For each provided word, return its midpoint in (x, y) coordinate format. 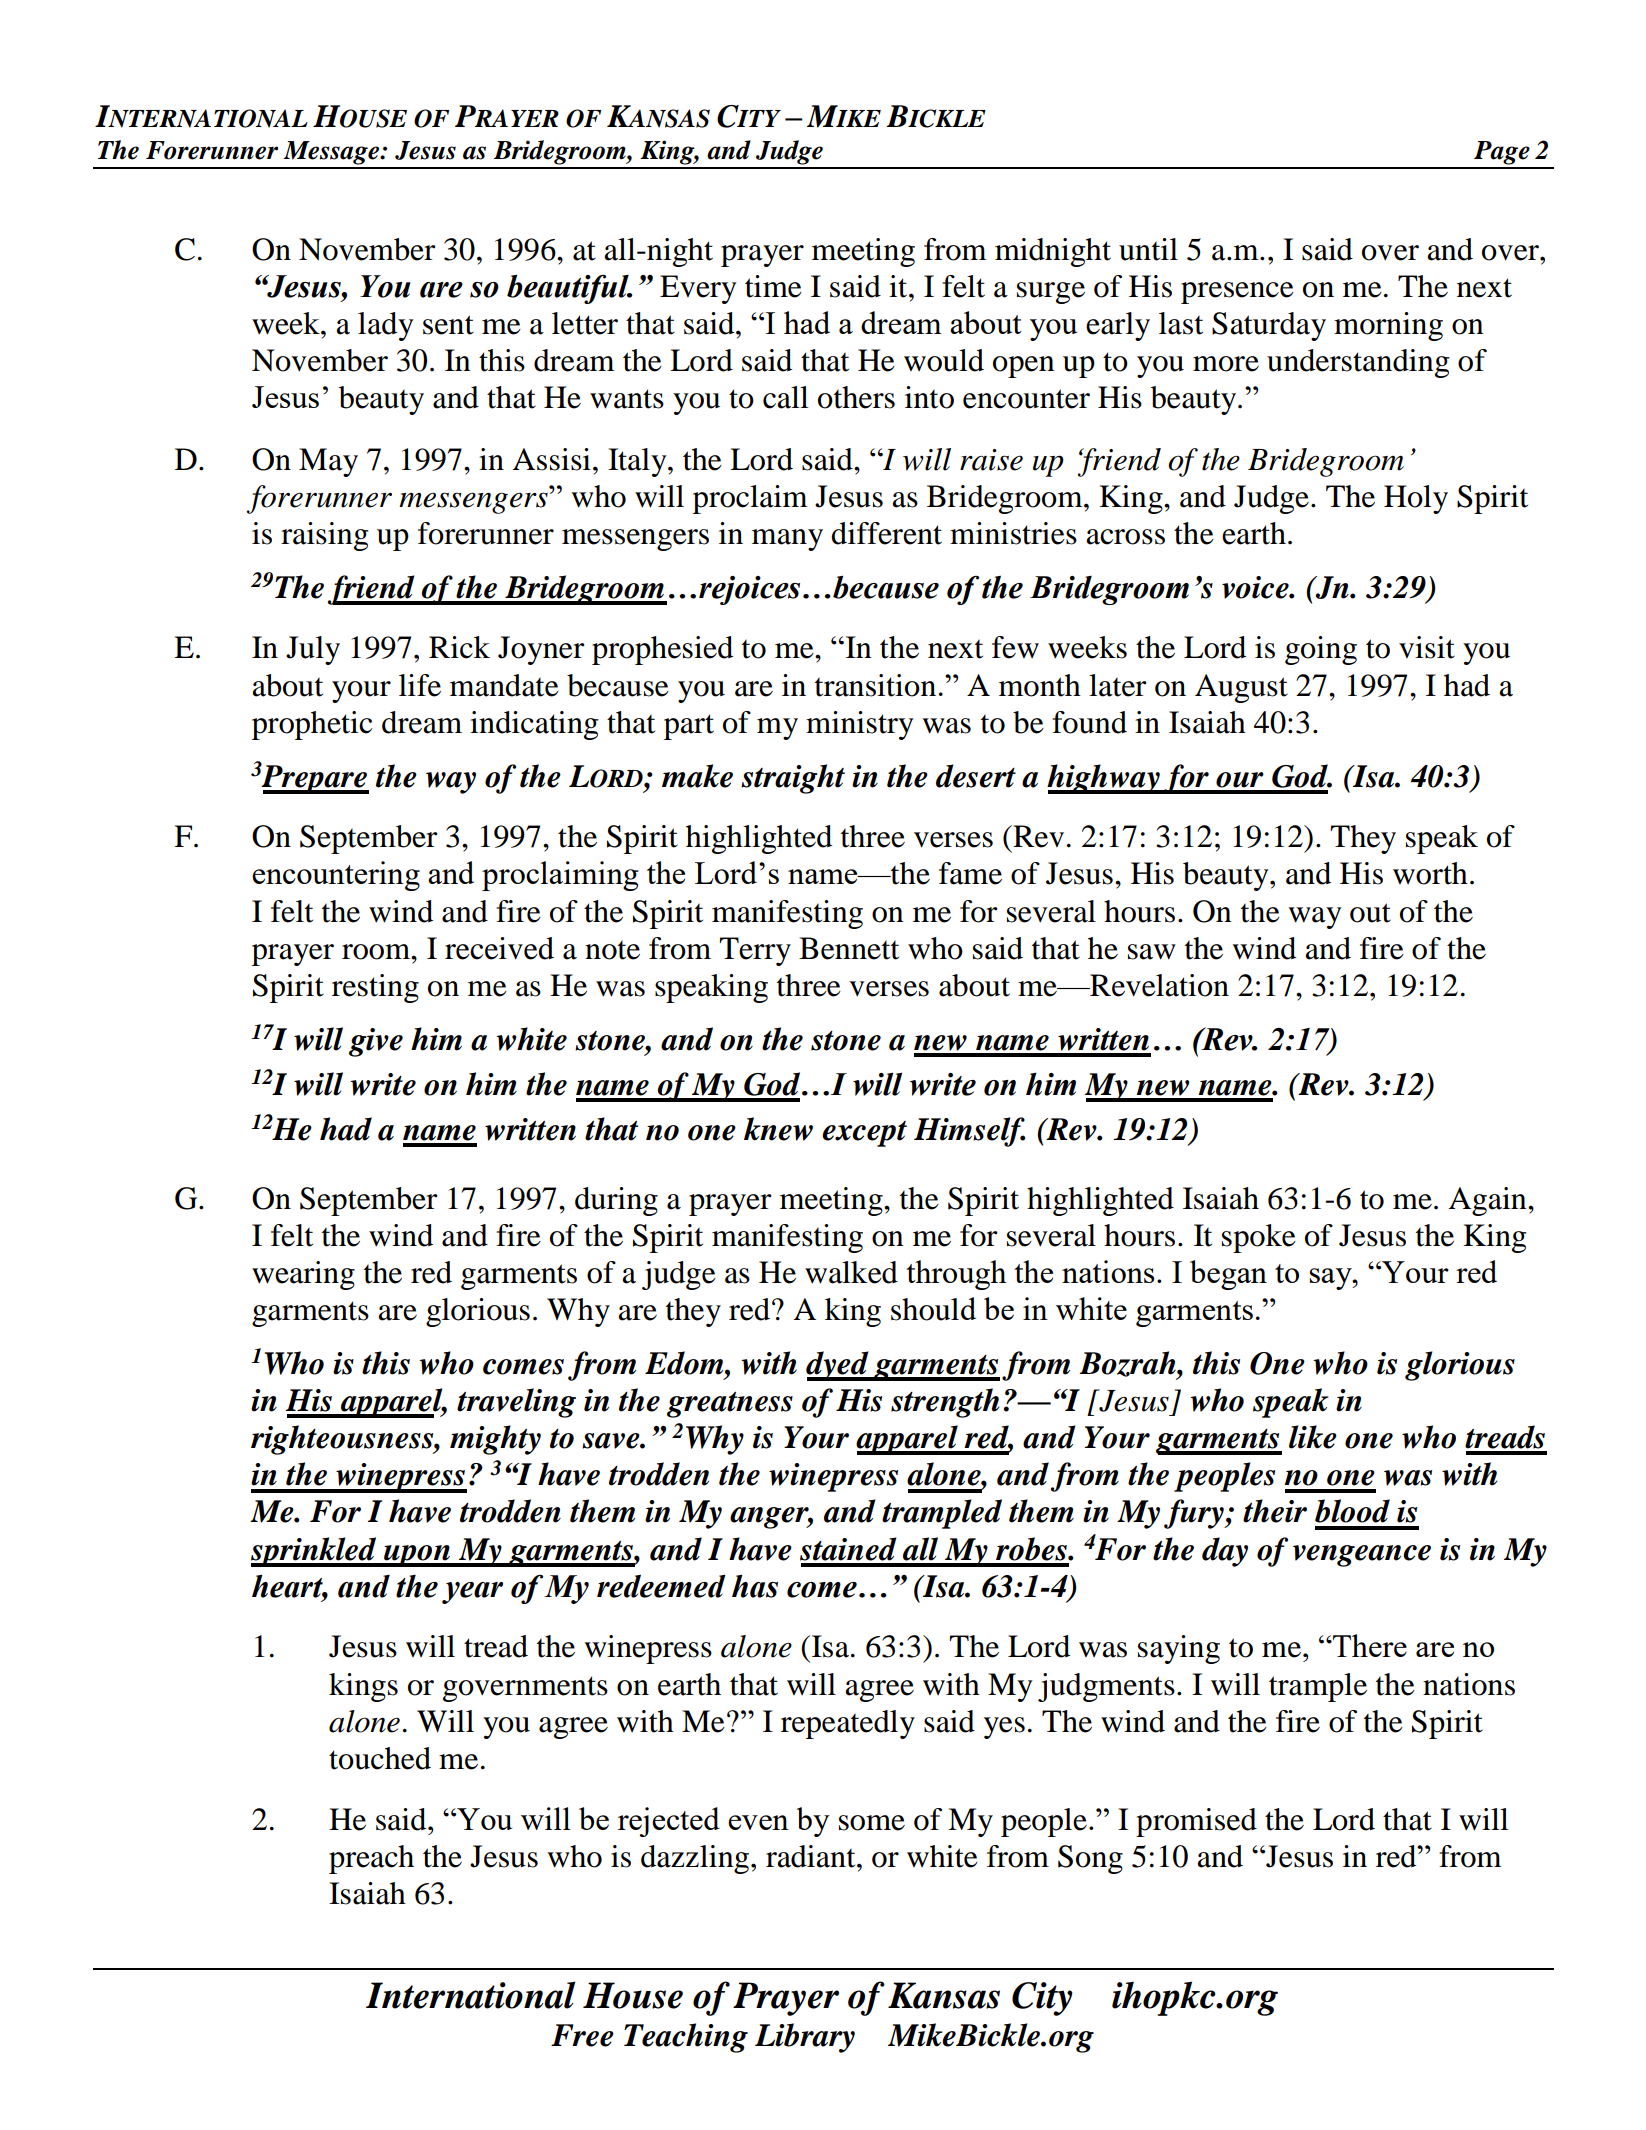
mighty (495, 1440)
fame (970, 873)
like (1313, 1437)
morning (1388, 326)
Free (582, 2035)
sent (448, 325)
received (499, 948)
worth (1430, 873)
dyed (838, 1366)
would (944, 360)
